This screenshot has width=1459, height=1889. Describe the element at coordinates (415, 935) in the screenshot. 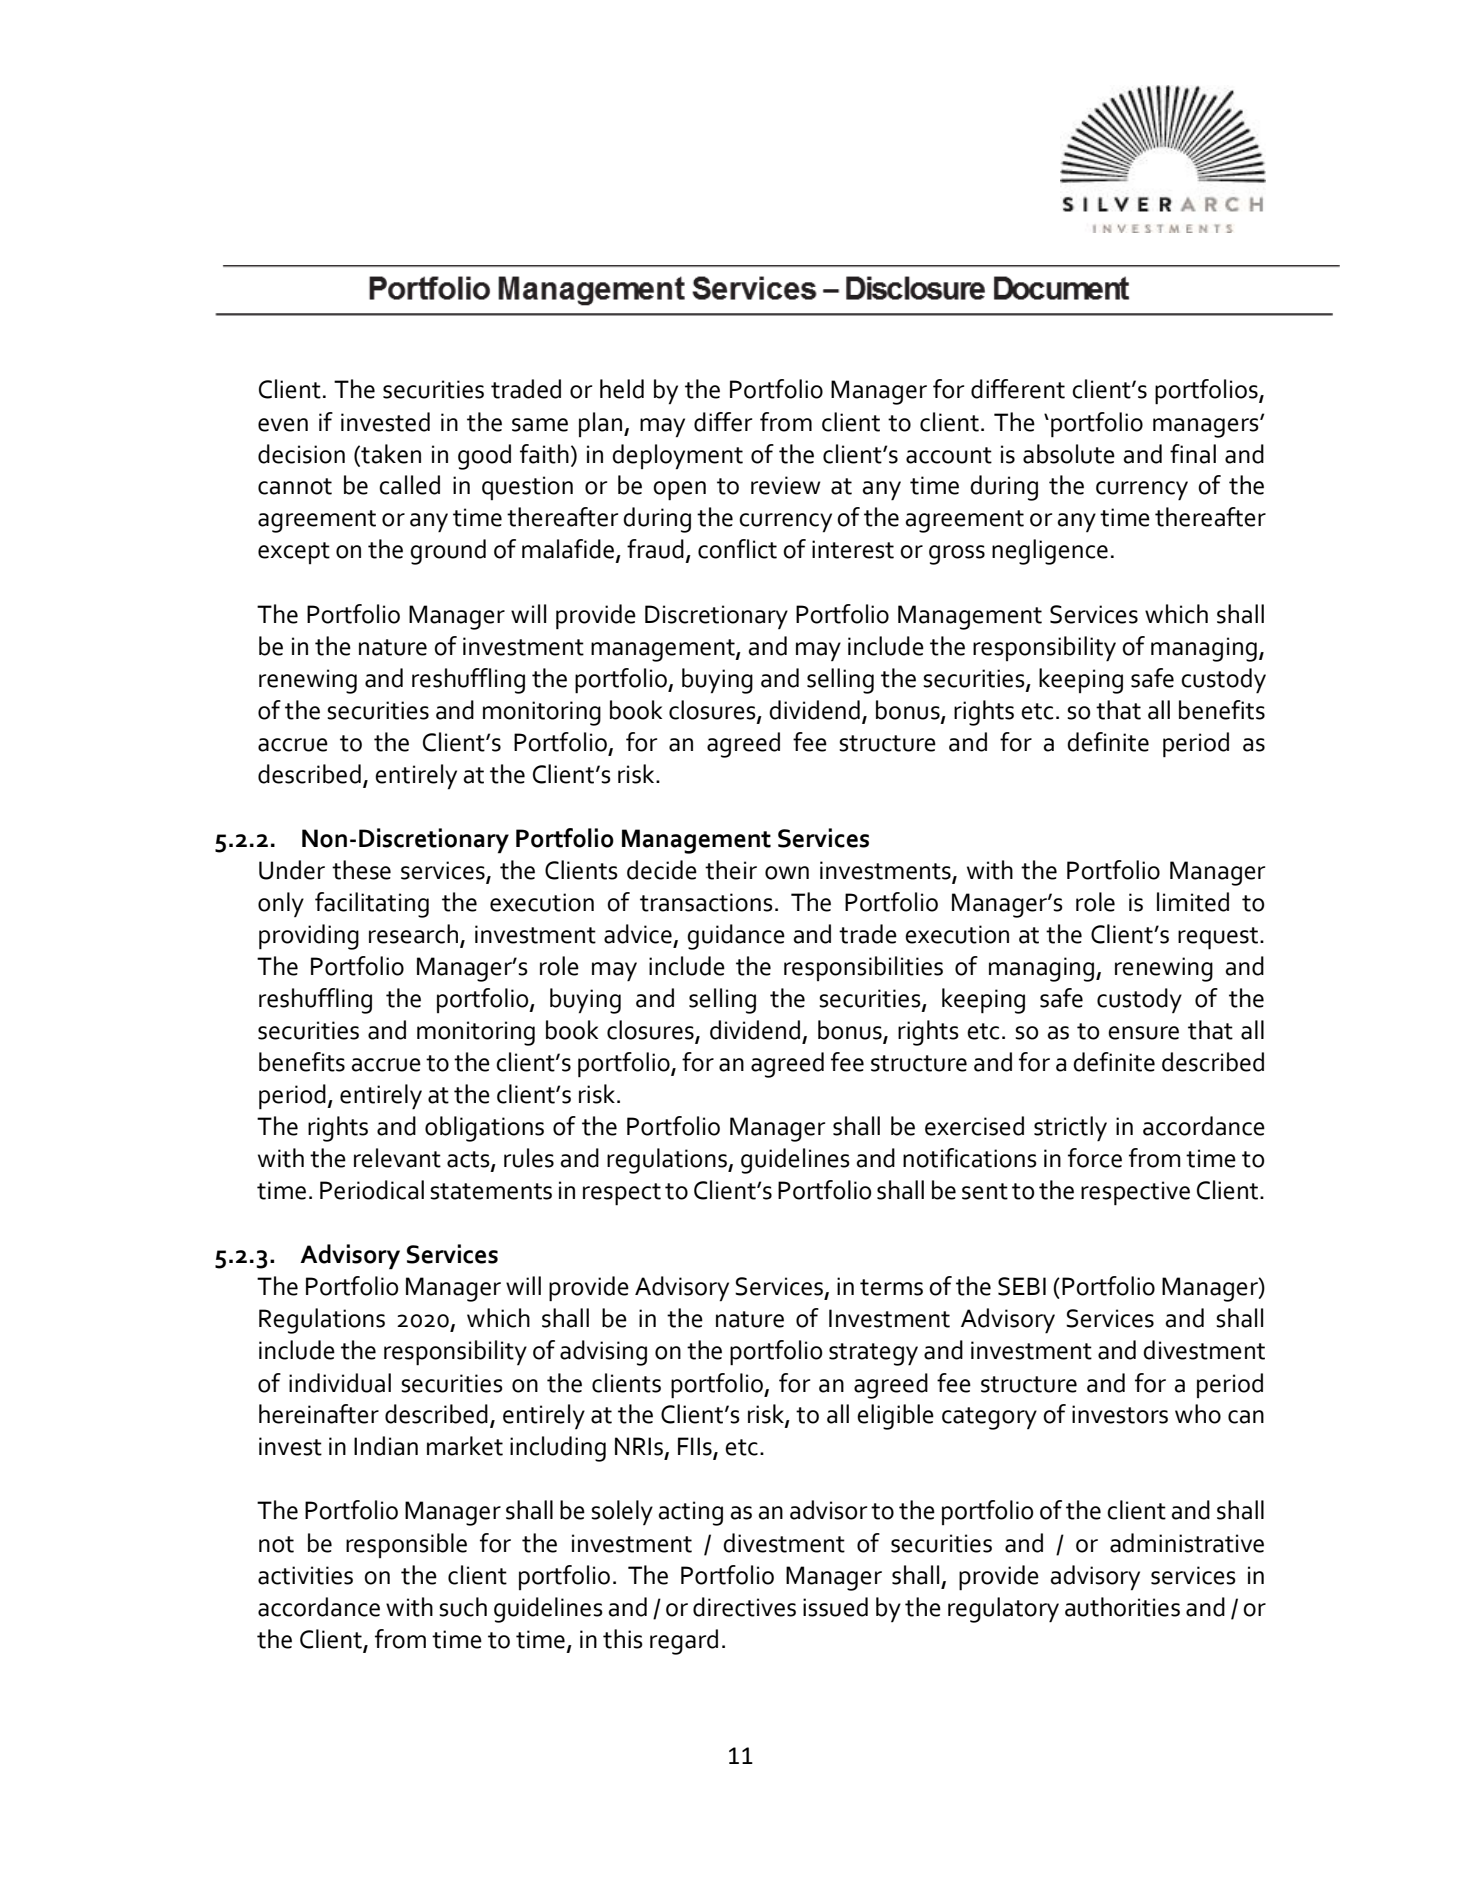

I see `research` at that location.
